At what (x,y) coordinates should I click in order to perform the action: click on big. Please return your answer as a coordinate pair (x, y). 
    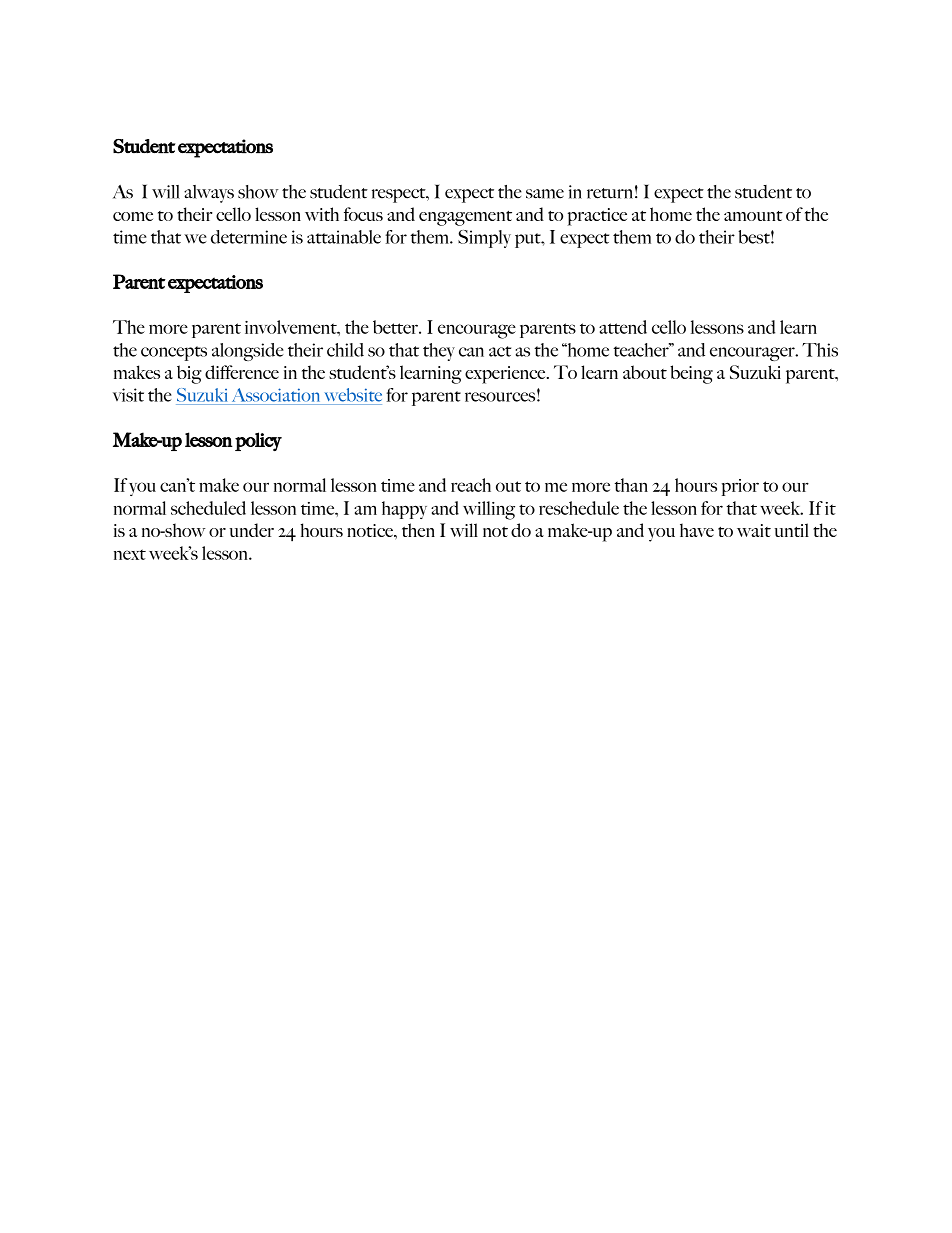
    Looking at the image, I should click on (189, 374).
